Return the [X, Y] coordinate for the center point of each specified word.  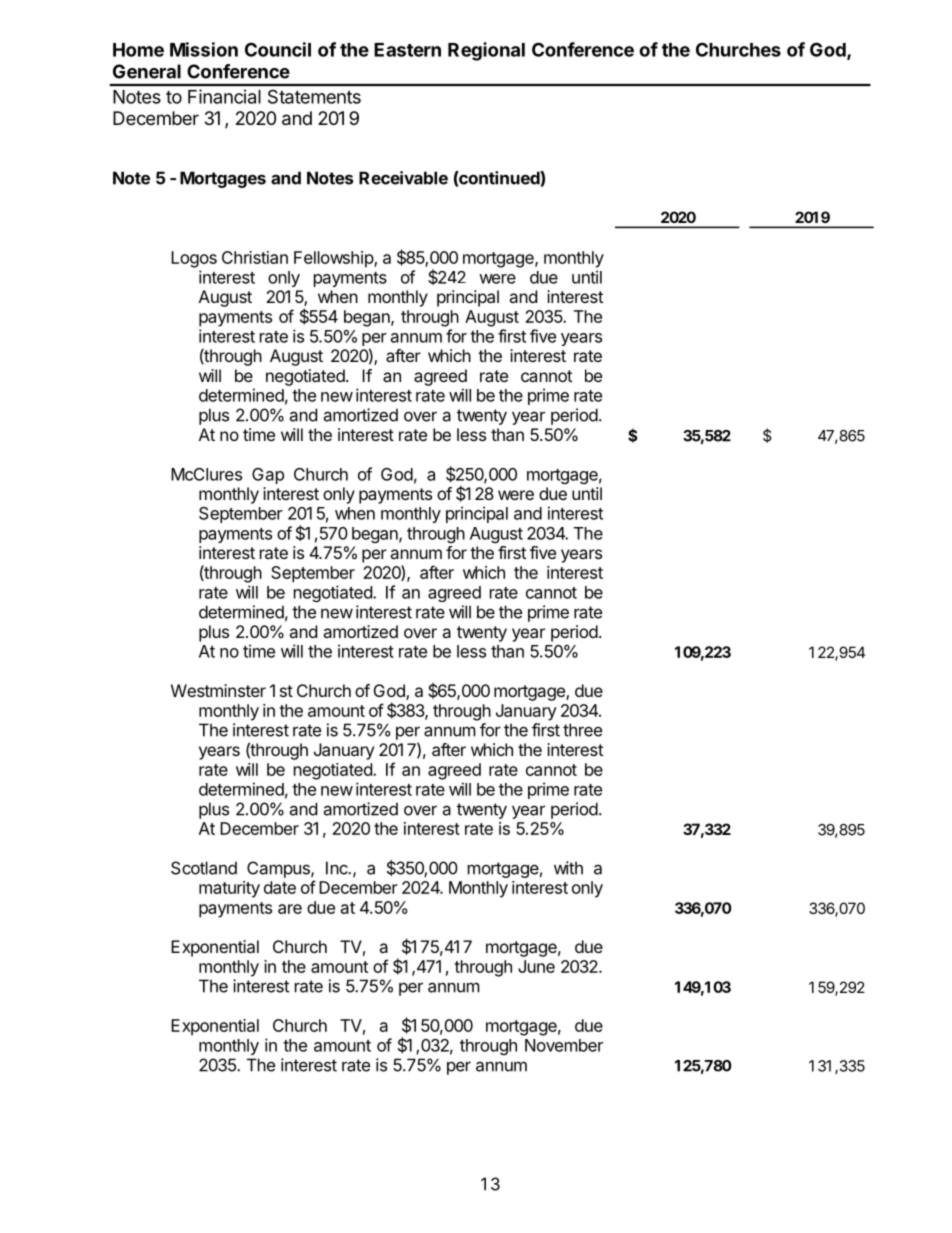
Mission [204, 49]
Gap [268, 476]
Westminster [218, 690]
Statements [314, 97]
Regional [486, 51]
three [582, 730]
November [564, 1045]
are [290, 909]
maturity [229, 889]
